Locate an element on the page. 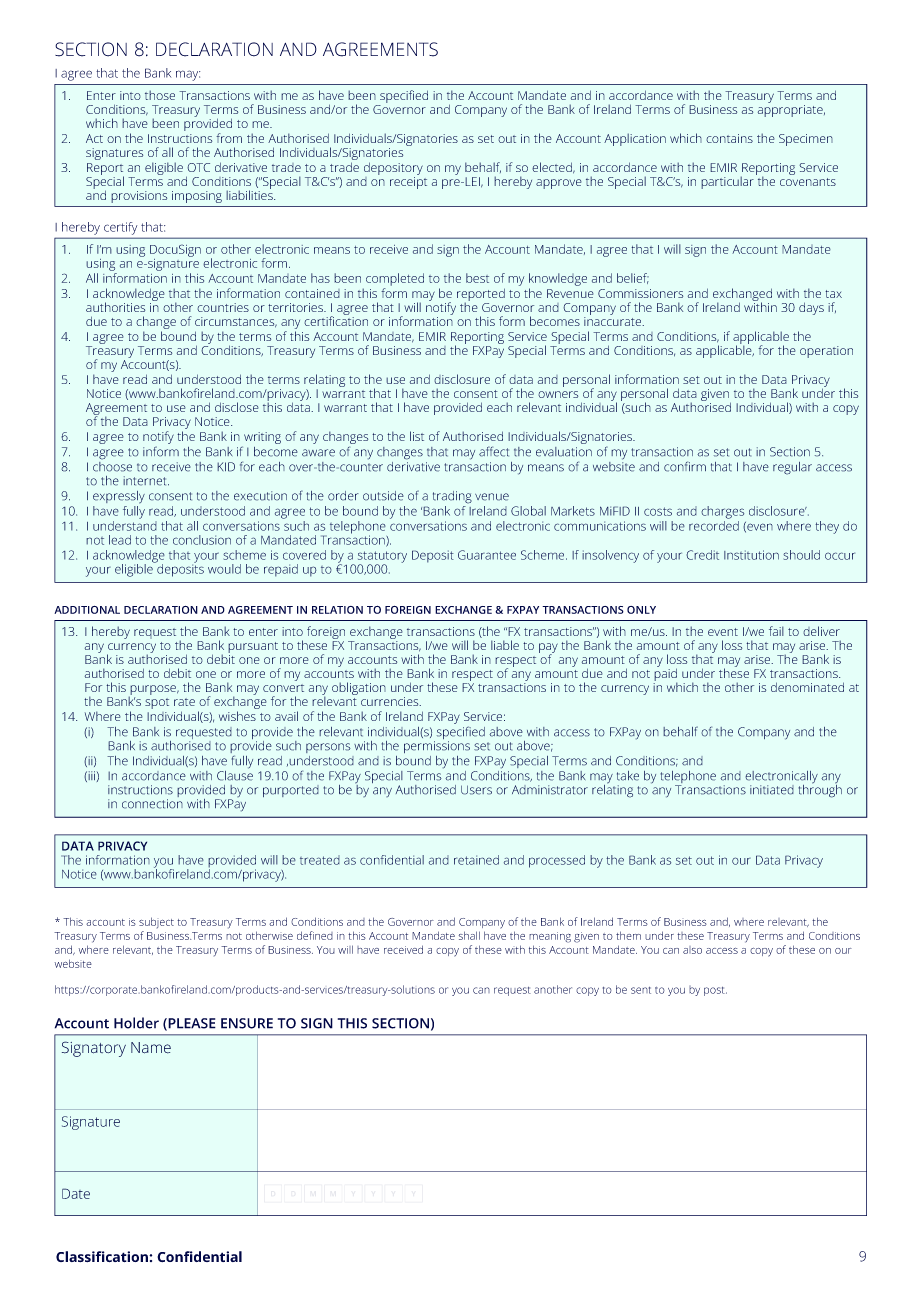 The image size is (924, 1308). charges is located at coordinates (722, 512).
